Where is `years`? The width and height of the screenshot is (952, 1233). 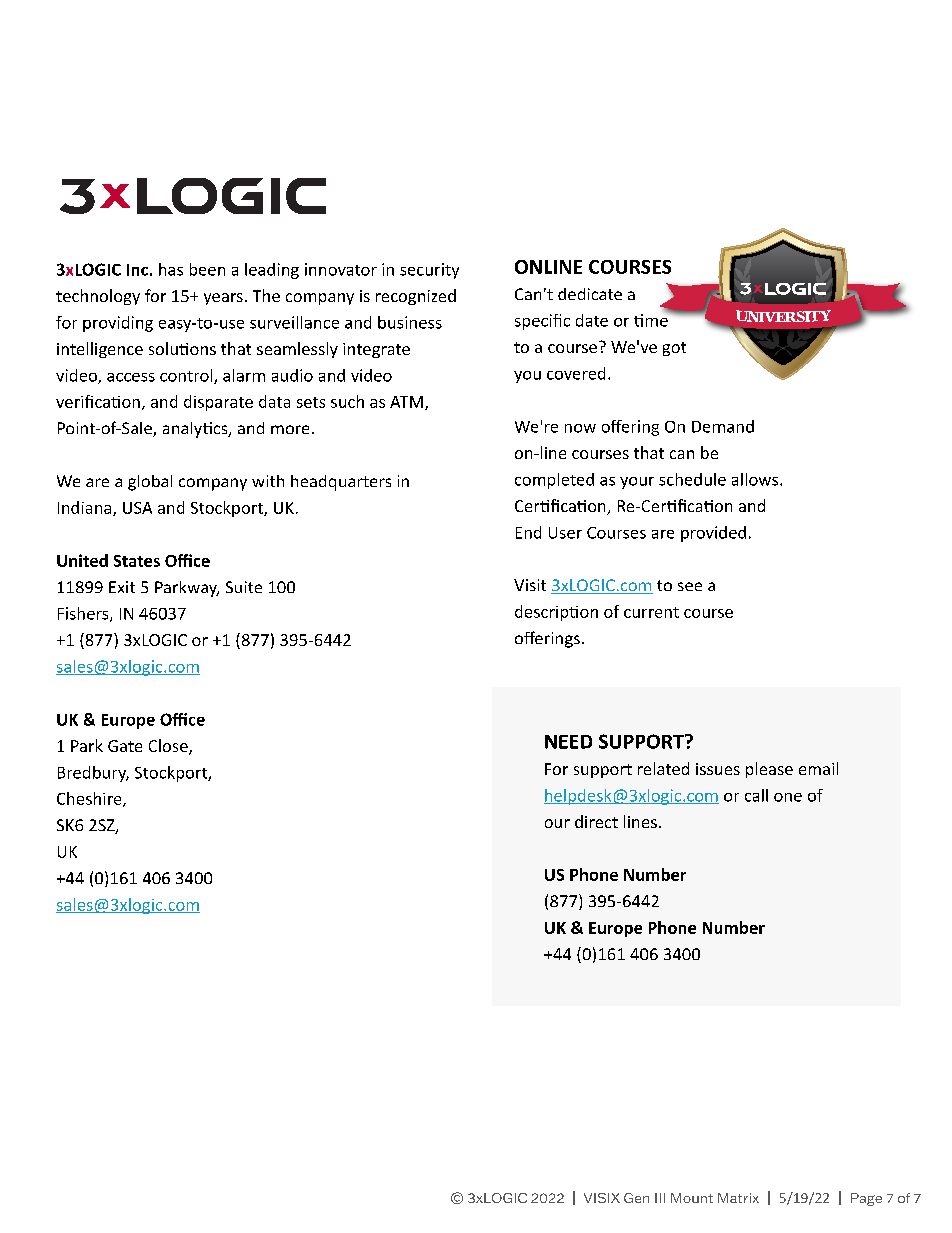
years is located at coordinates (223, 299).
